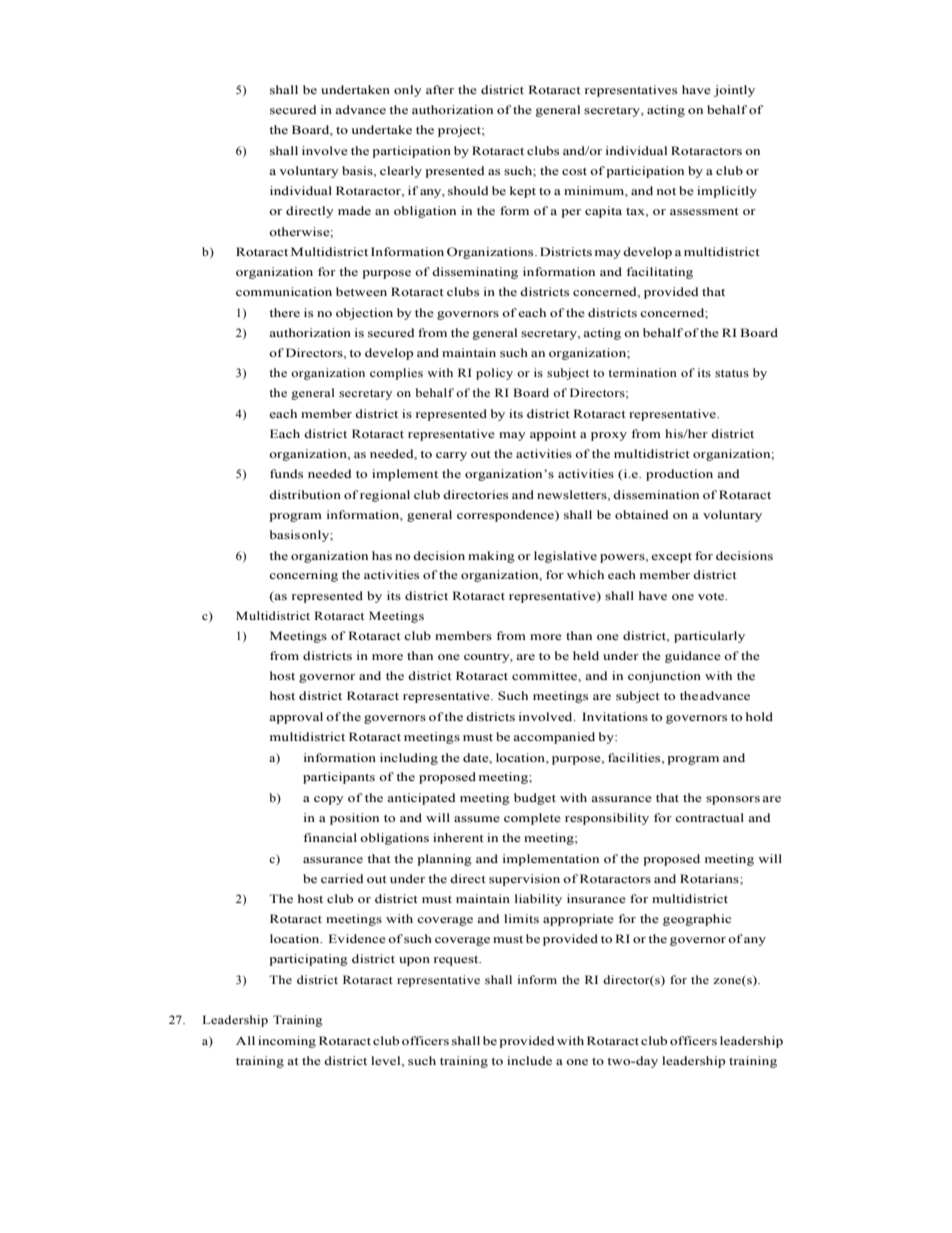  I want to click on status, so click(732, 373).
